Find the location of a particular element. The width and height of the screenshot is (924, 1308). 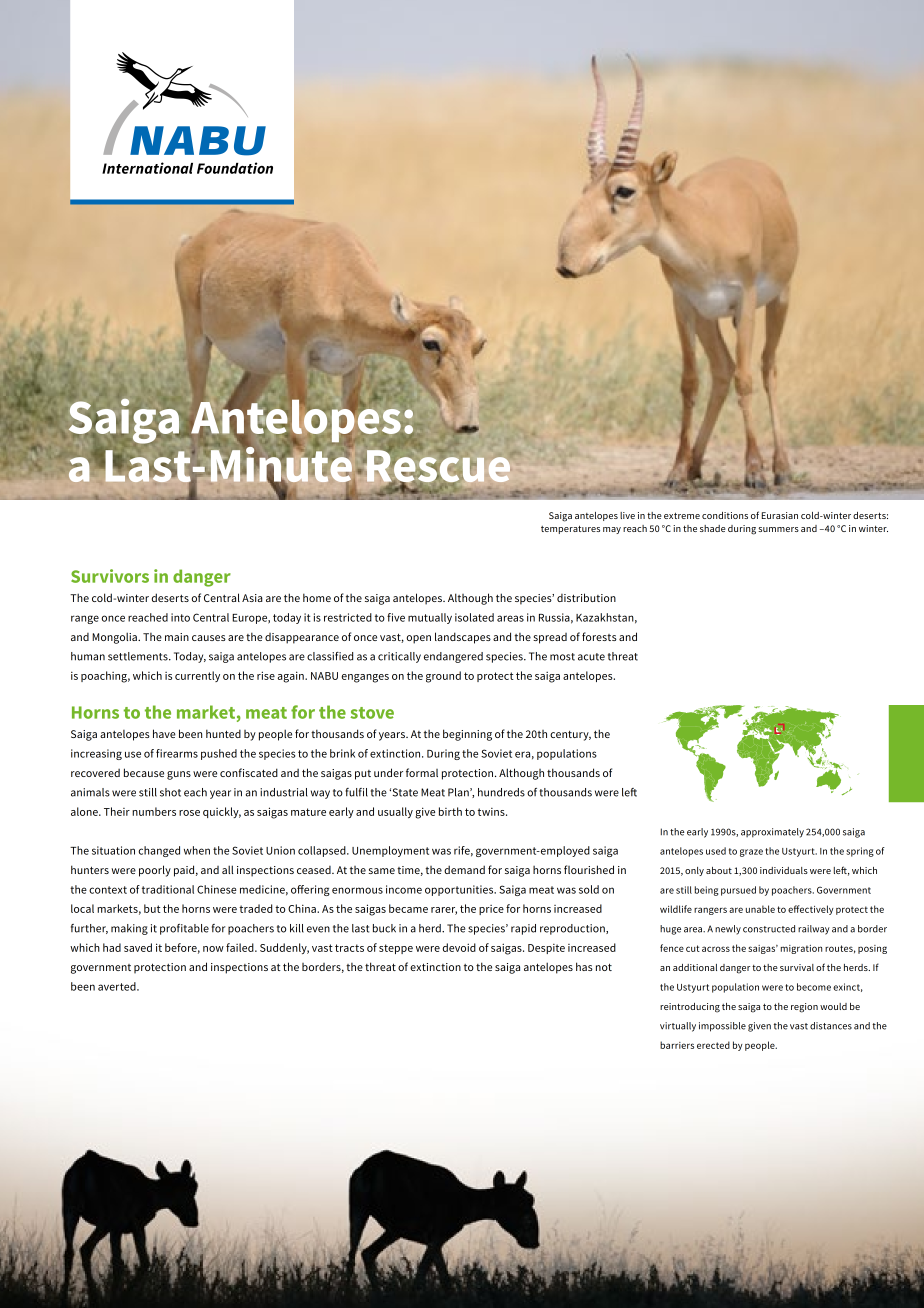

firearms is located at coordinates (177, 753).
